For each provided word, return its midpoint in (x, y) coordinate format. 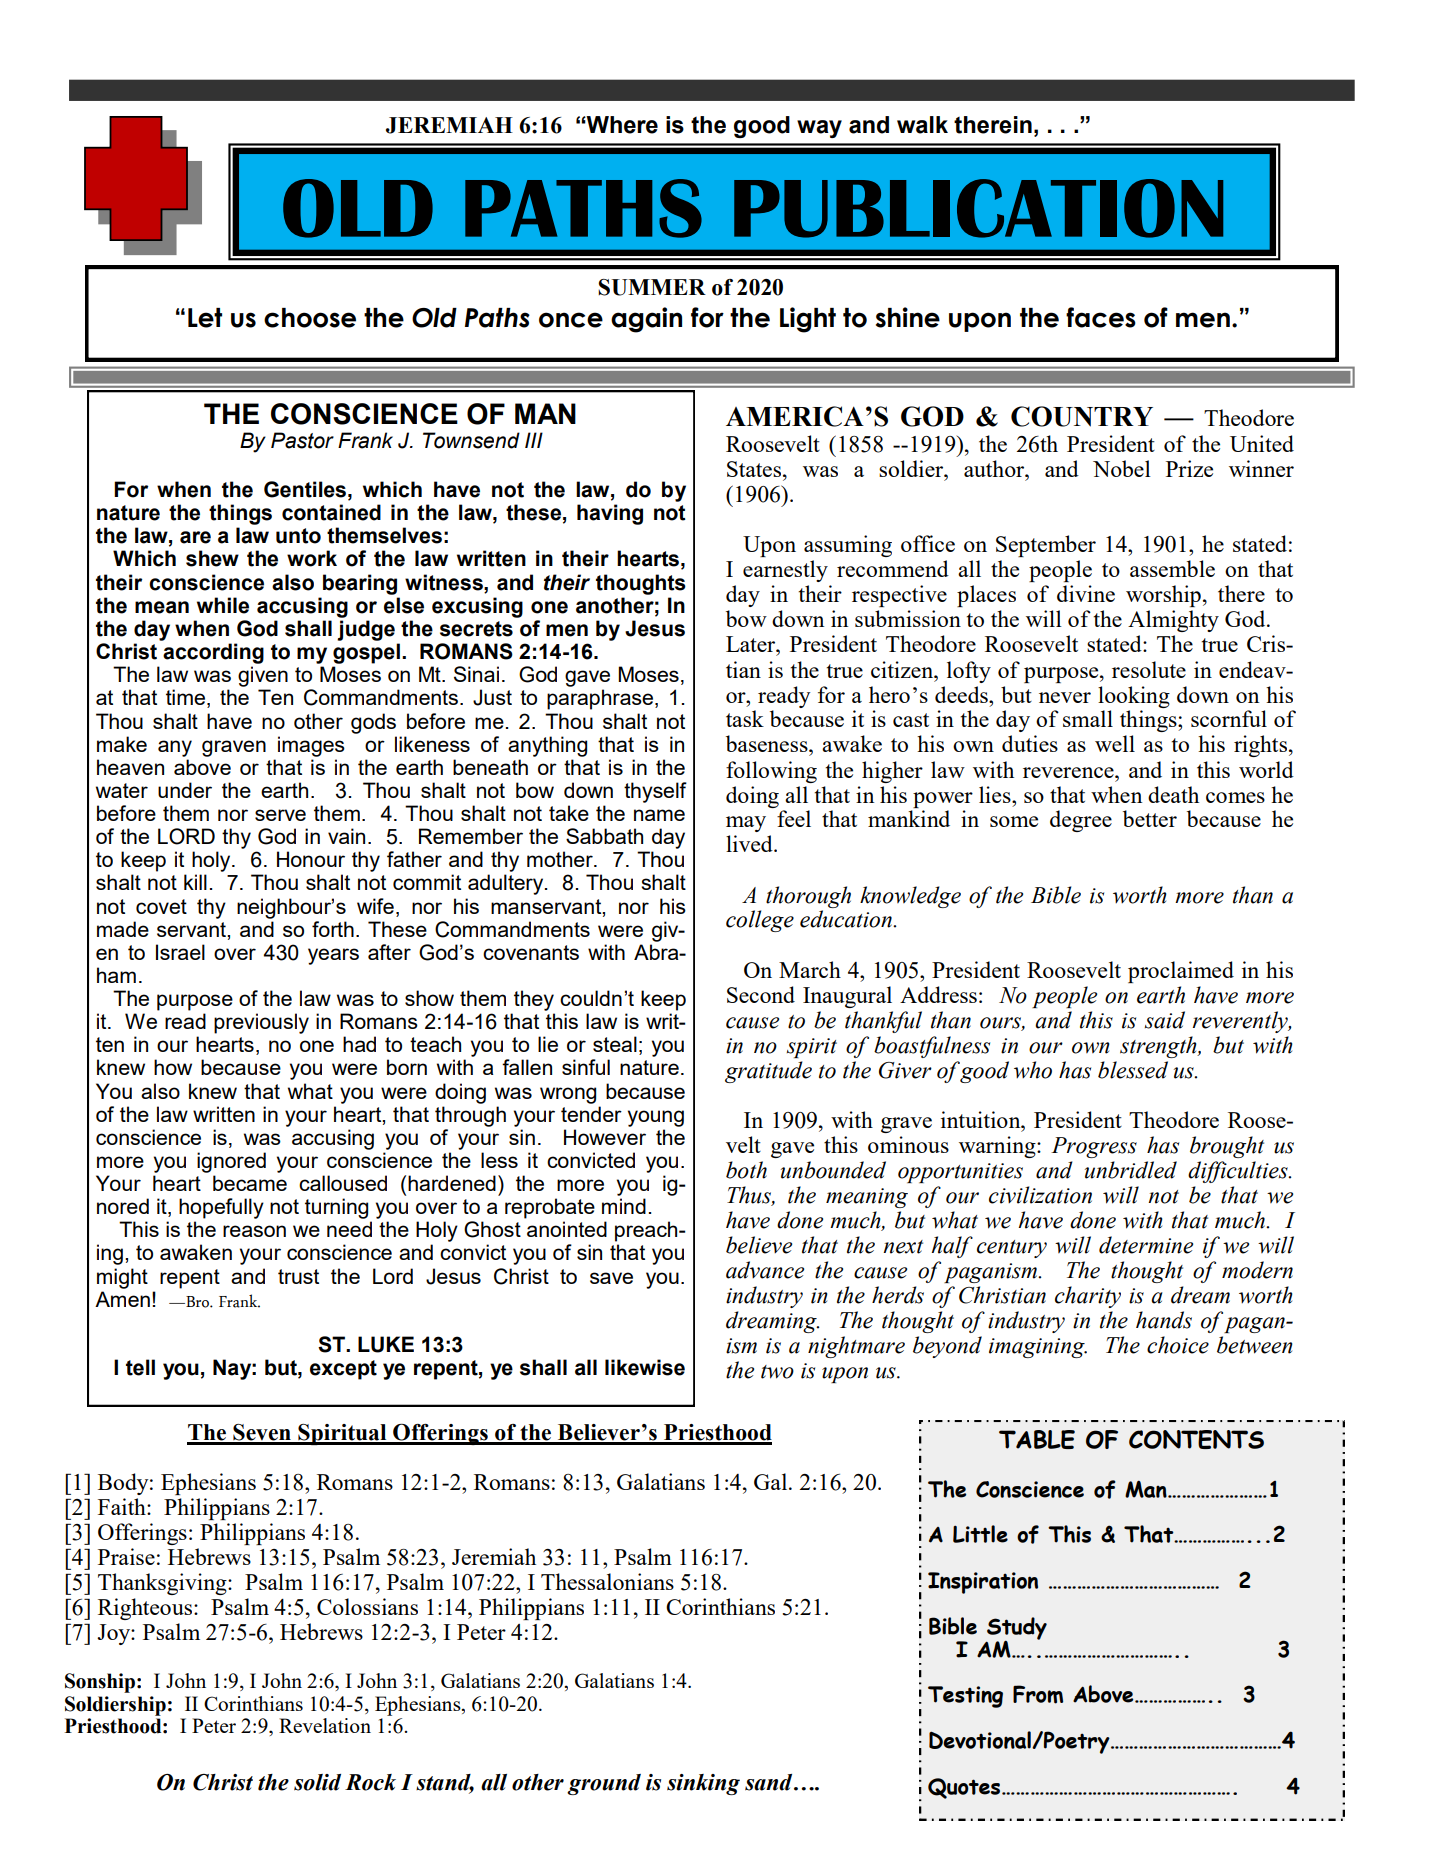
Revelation (325, 1725)
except (343, 1370)
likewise (645, 1367)
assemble (1172, 568)
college (760, 921)
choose (310, 318)
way (819, 129)
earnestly (785, 571)
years (333, 956)
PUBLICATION (978, 208)
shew (212, 558)
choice (1178, 1345)
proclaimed (1181, 972)
